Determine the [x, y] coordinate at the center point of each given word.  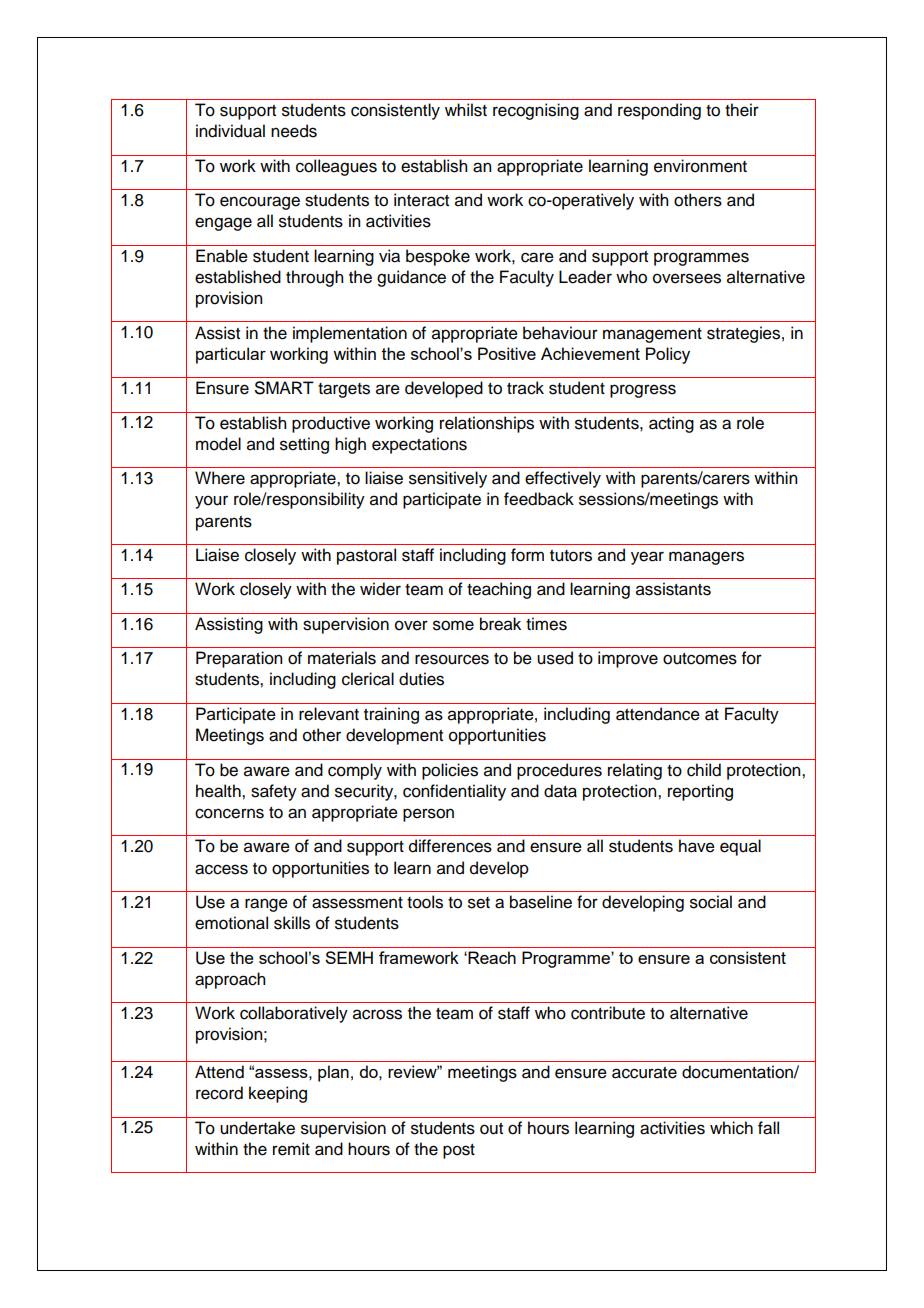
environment [700, 166]
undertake [257, 1128]
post [459, 1151]
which [731, 1128]
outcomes [700, 659]
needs [294, 131]
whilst [466, 110]
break [500, 624]
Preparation [239, 659]
